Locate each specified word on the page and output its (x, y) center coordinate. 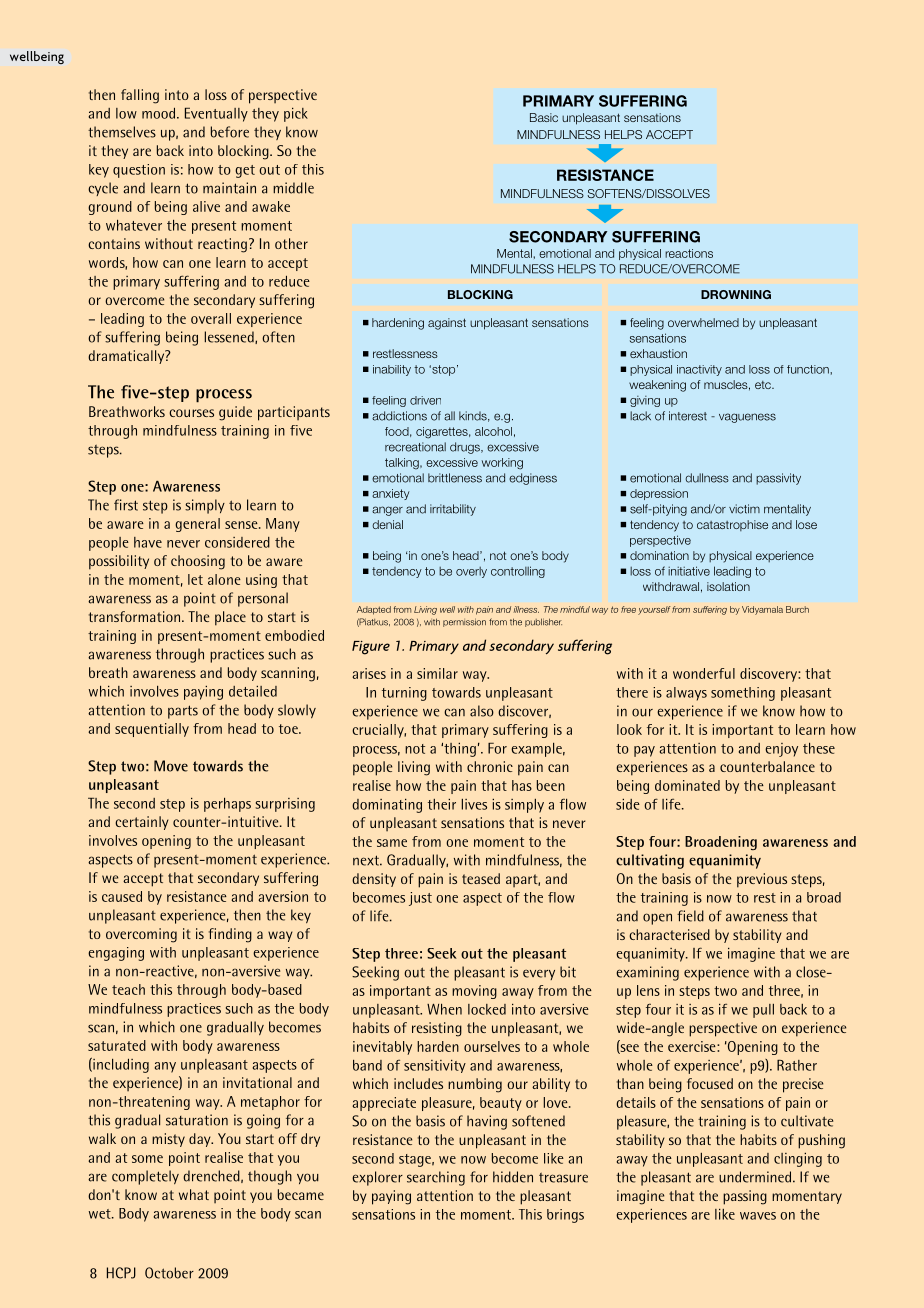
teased (481, 878)
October (169, 1273)
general (197, 525)
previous (762, 880)
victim (744, 509)
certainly (142, 823)
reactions (689, 253)
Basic (544, 117)
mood (160, 113)
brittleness (455, 478)
